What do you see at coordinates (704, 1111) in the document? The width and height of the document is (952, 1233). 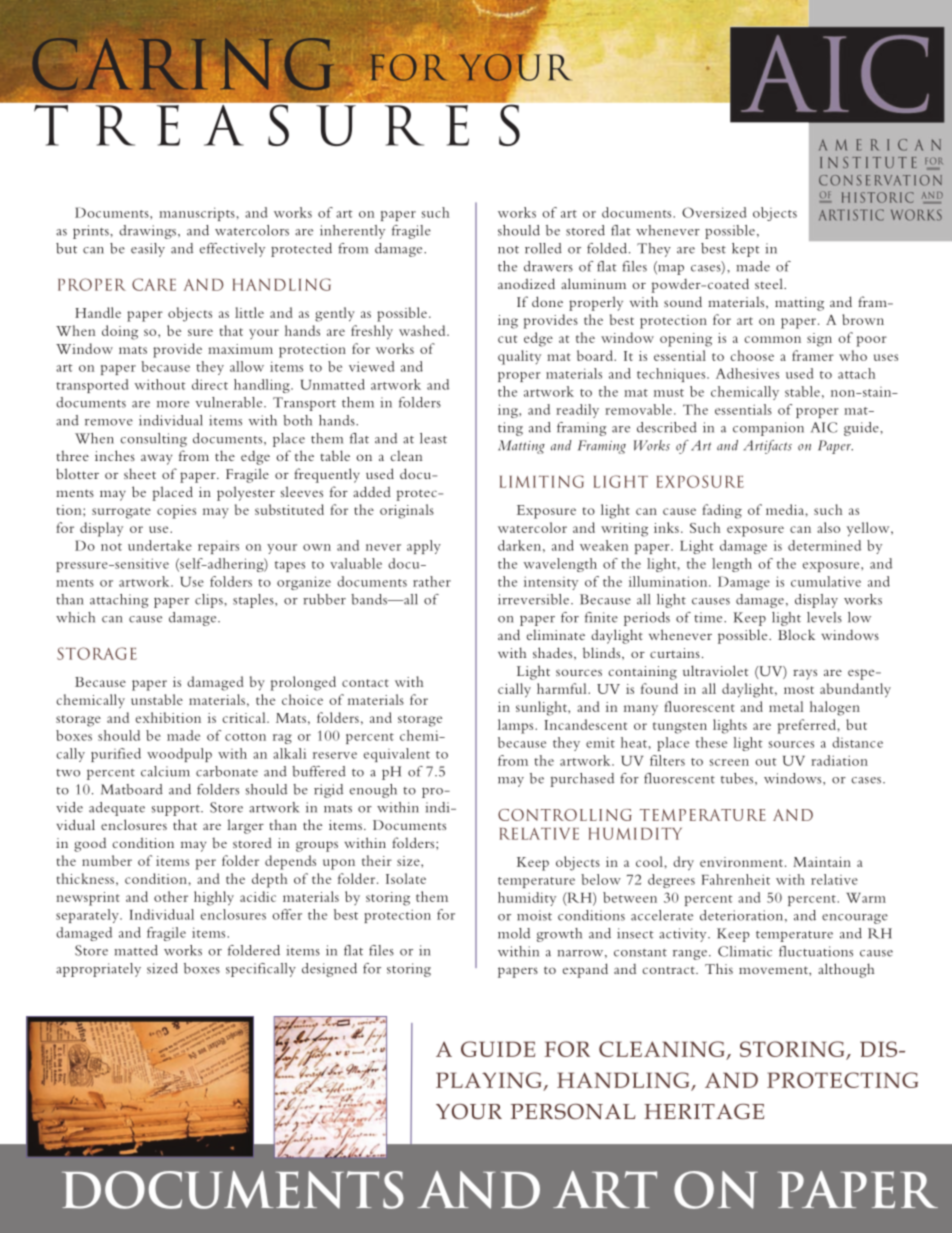 I see `heritage` at bounding box center [704, 1111].
